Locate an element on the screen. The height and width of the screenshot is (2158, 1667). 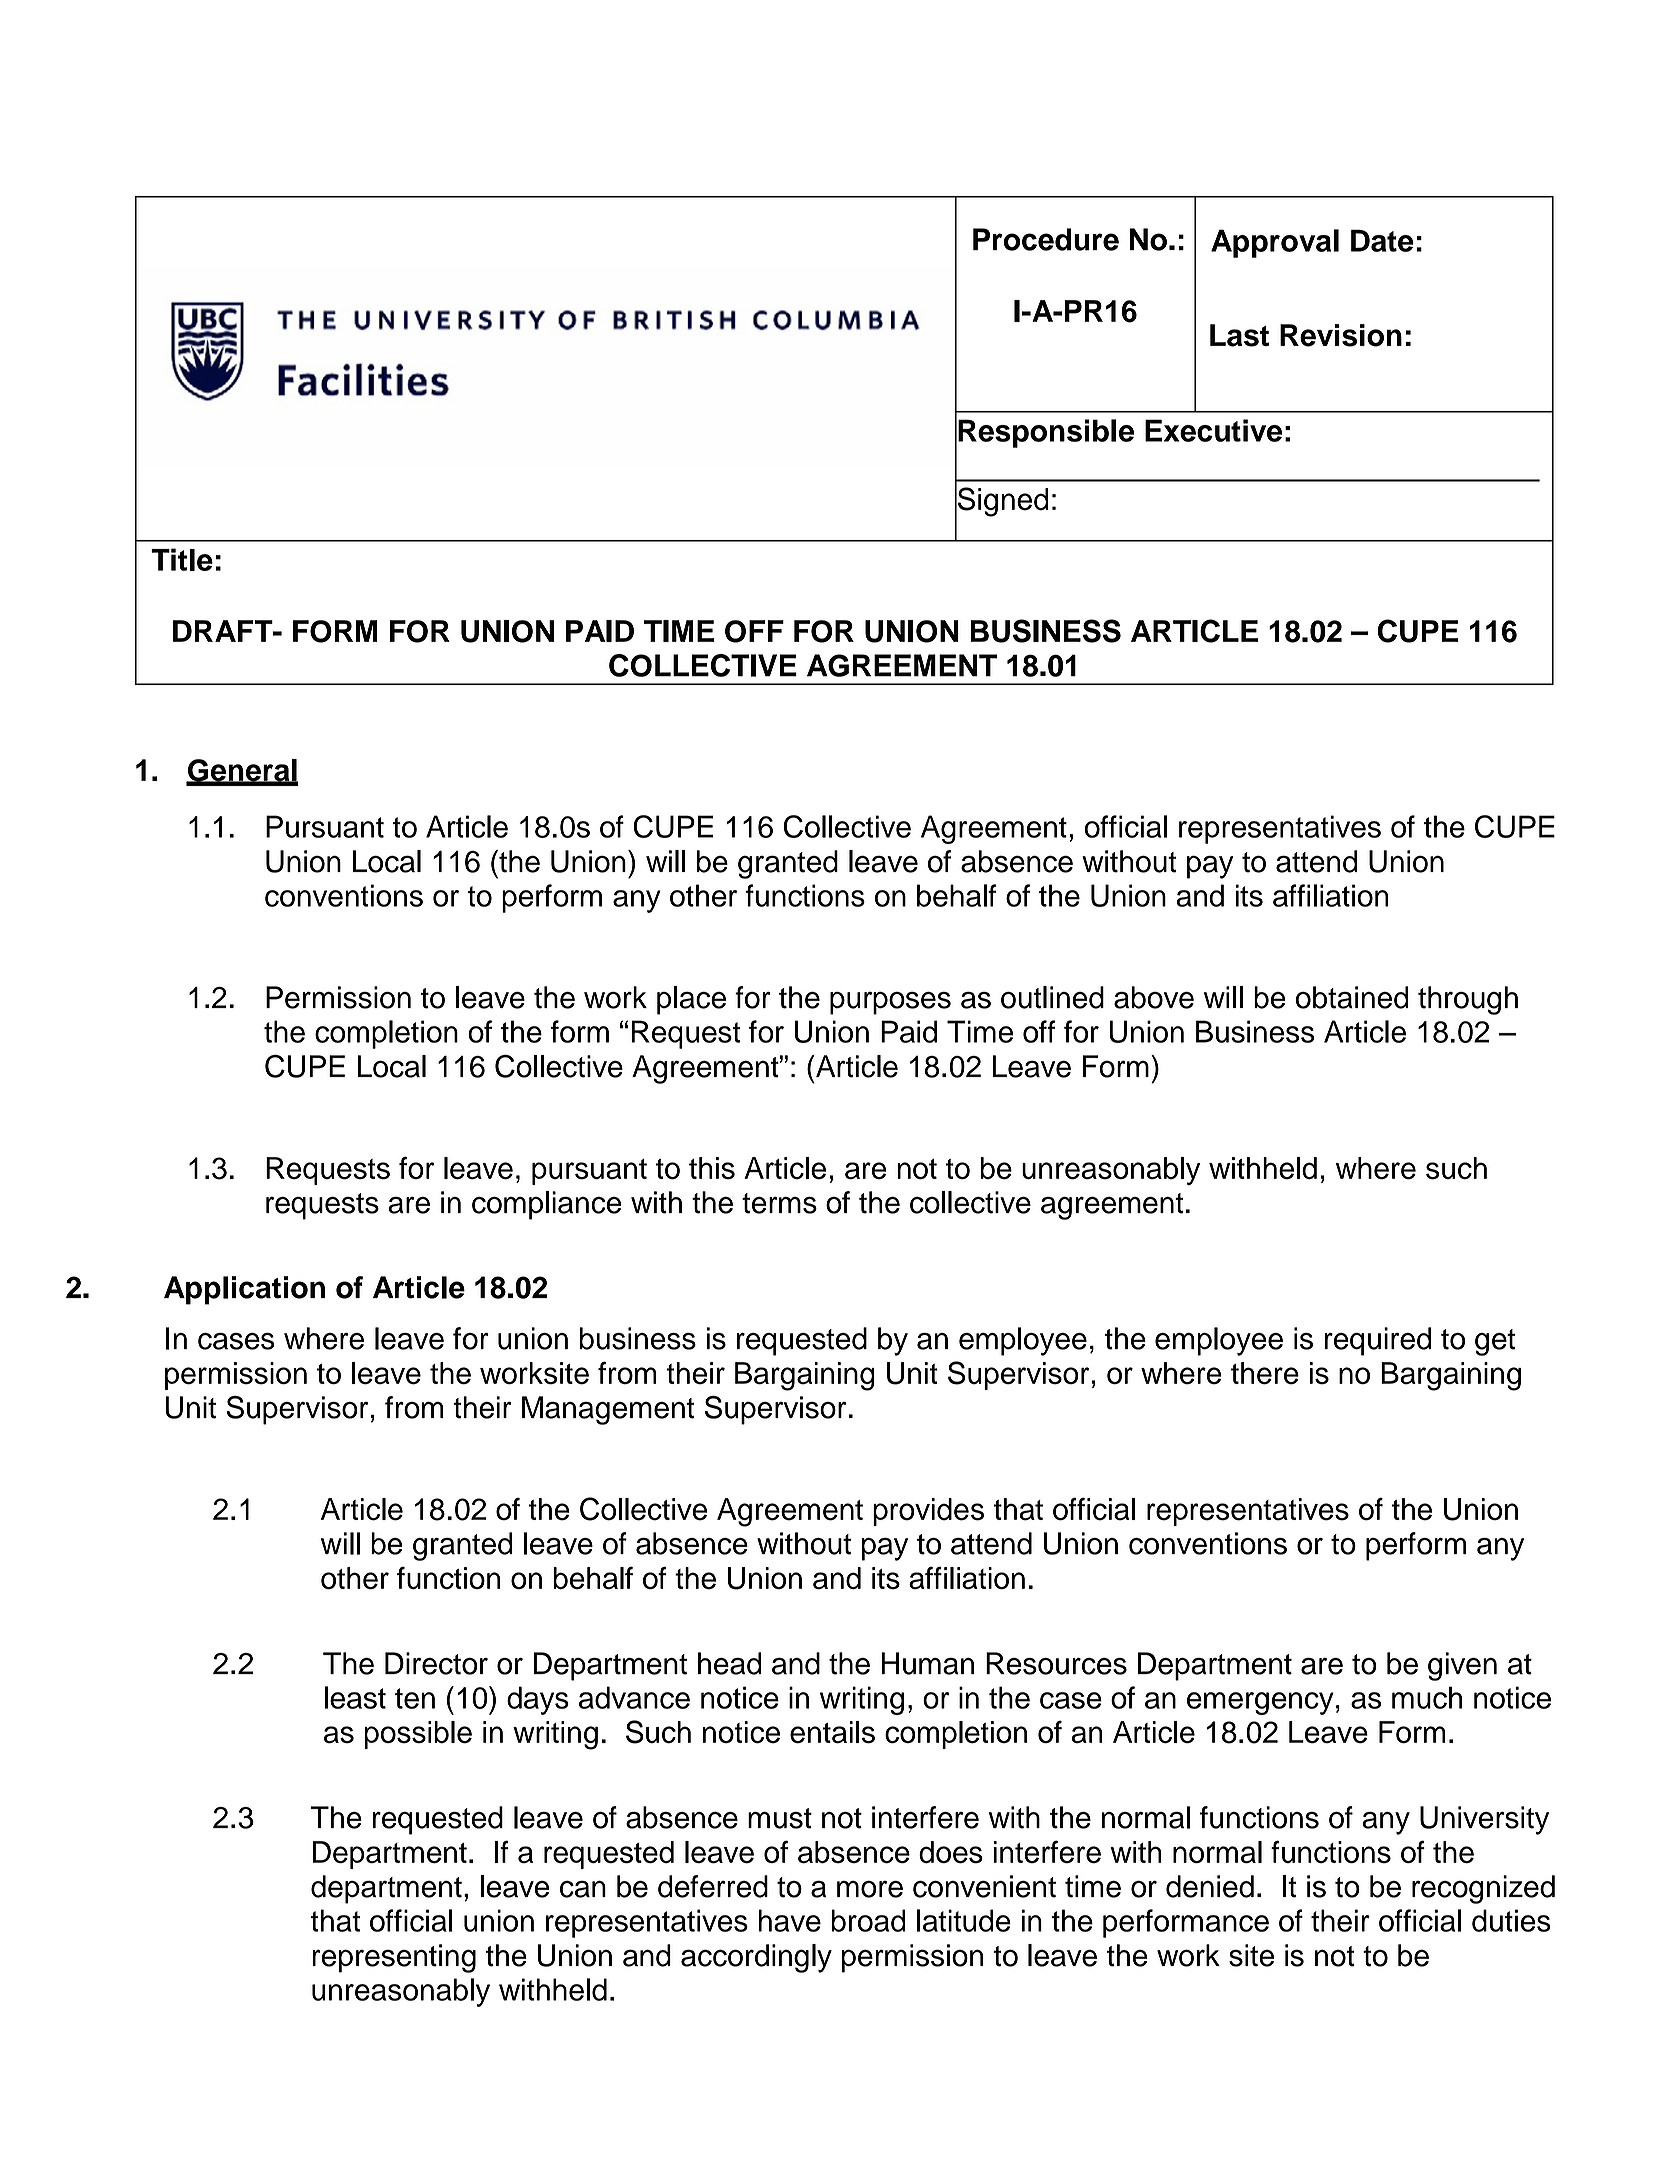
Title is located at coordinates (182, 559).
